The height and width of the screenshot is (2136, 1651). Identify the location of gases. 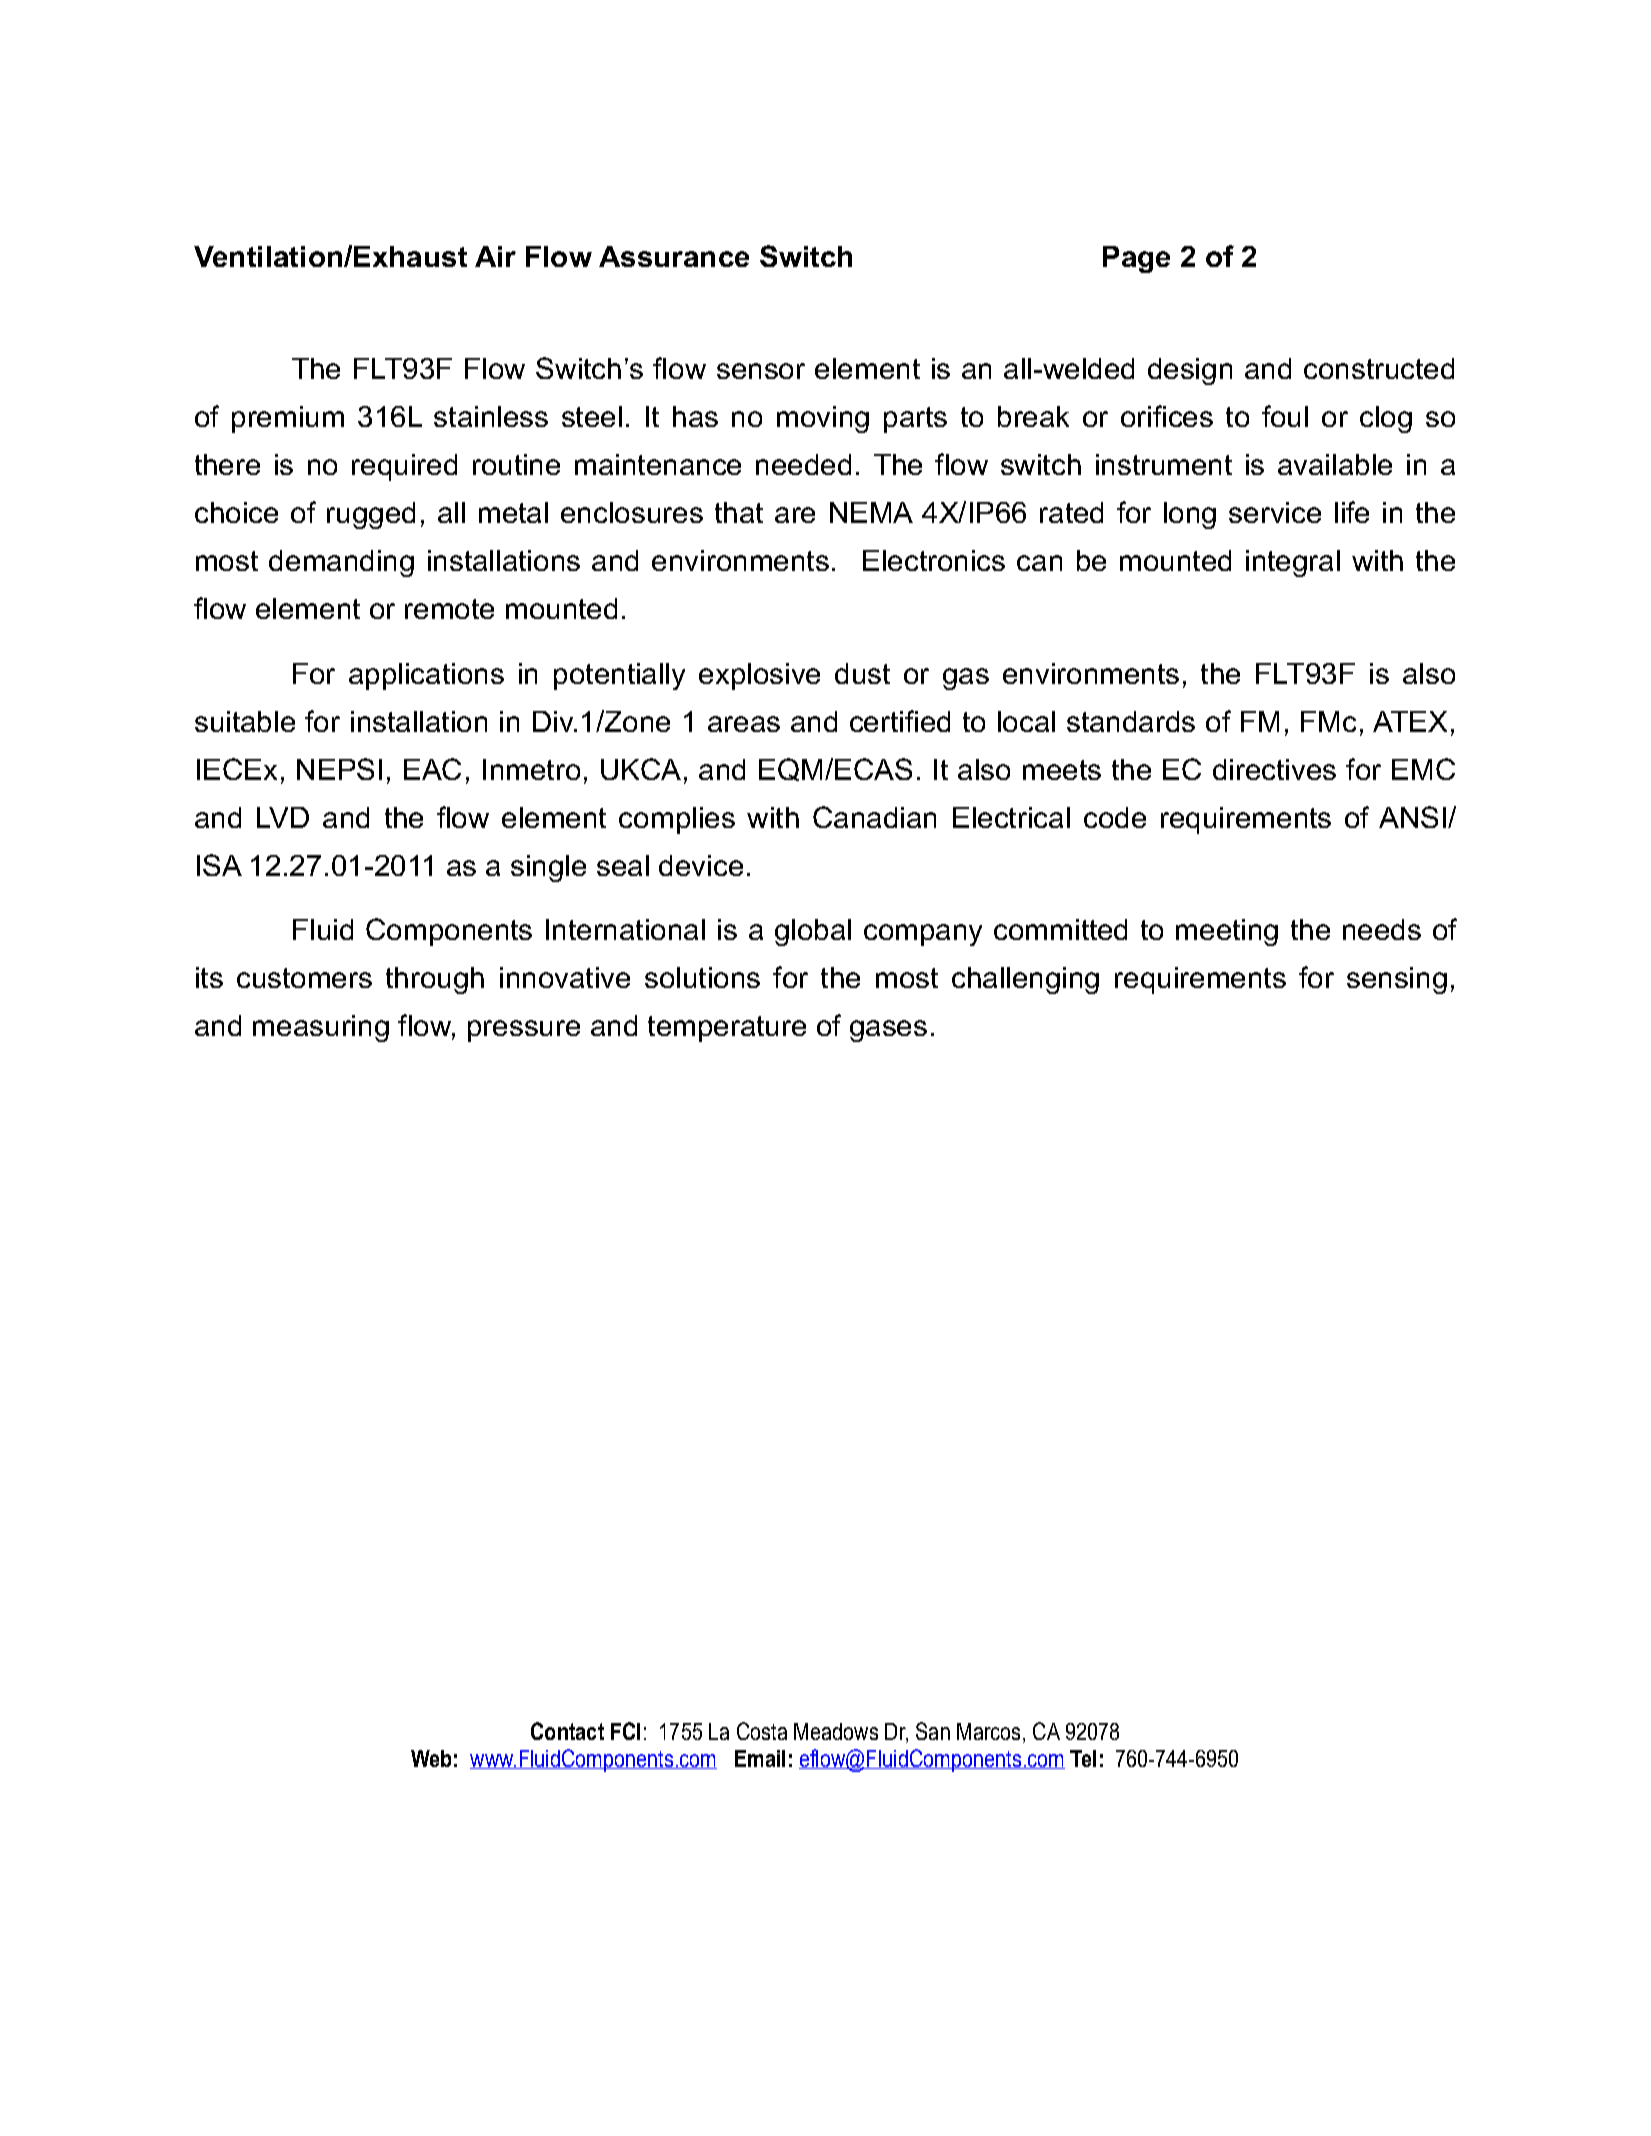
(888, 1031).
